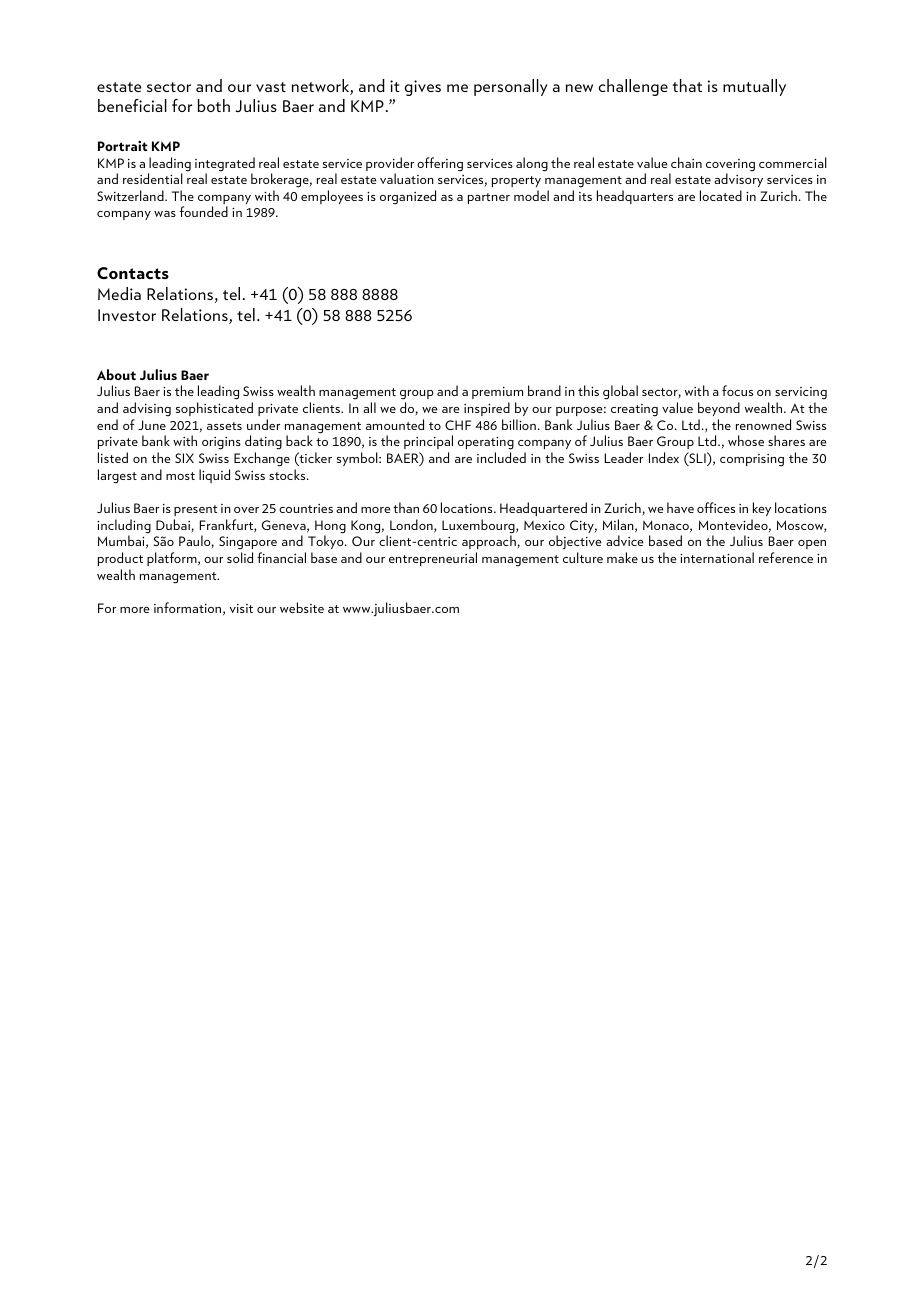 The image size is (924, 1308). Describe the element at coordinates (717, 557) in the screenshot. I see `international` at that location.
